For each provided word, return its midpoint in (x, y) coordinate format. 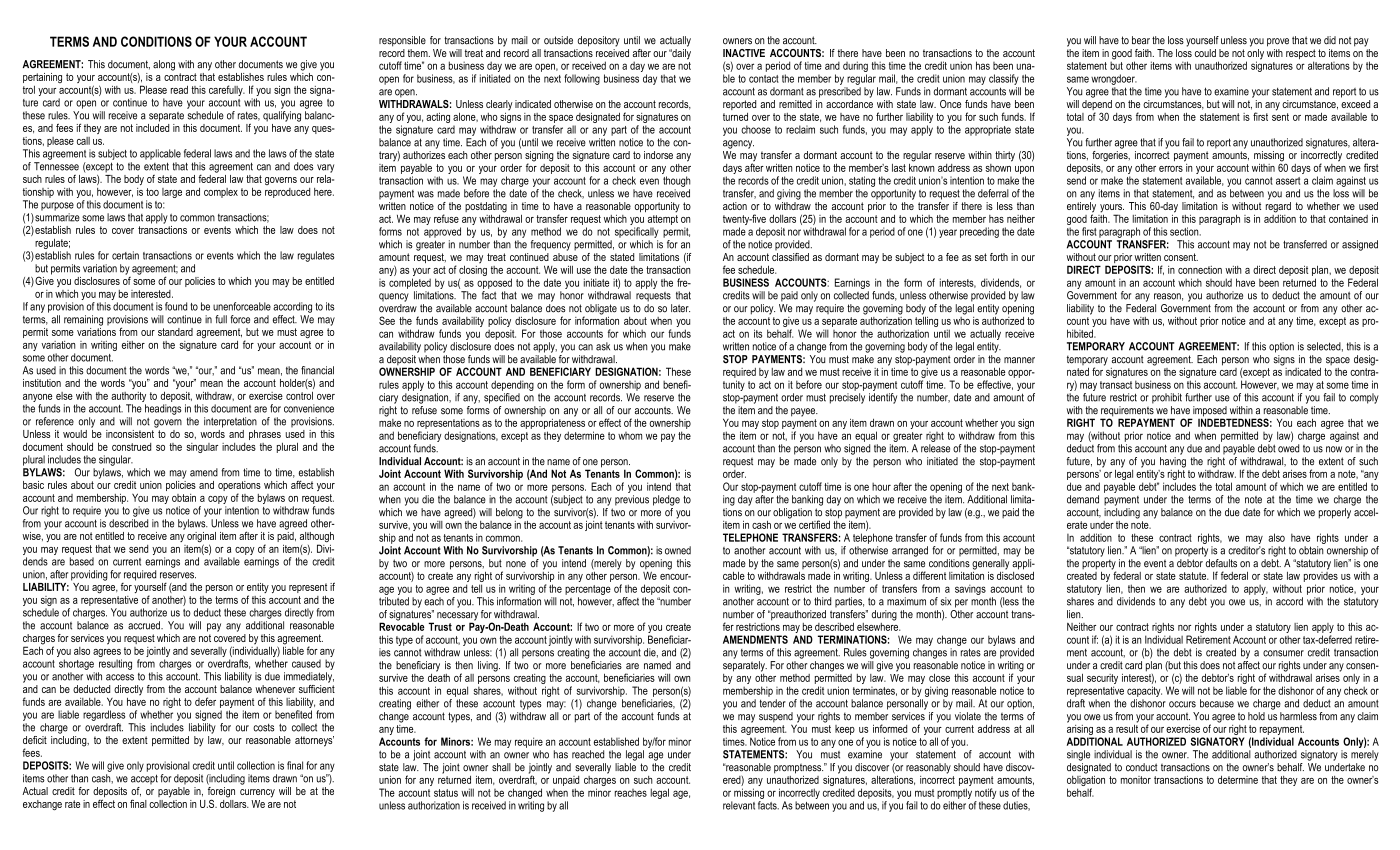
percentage (588, 590)
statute (1194, 576)
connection (1200, 270)
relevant (739, 805)
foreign (221, 792)
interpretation (230, 422)
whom (630, 436)
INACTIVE (744, 53)
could (1205, 53)
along (164, 65)
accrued (145, 625)
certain (125, 255)
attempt (663, 218)
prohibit (1167, 398)
